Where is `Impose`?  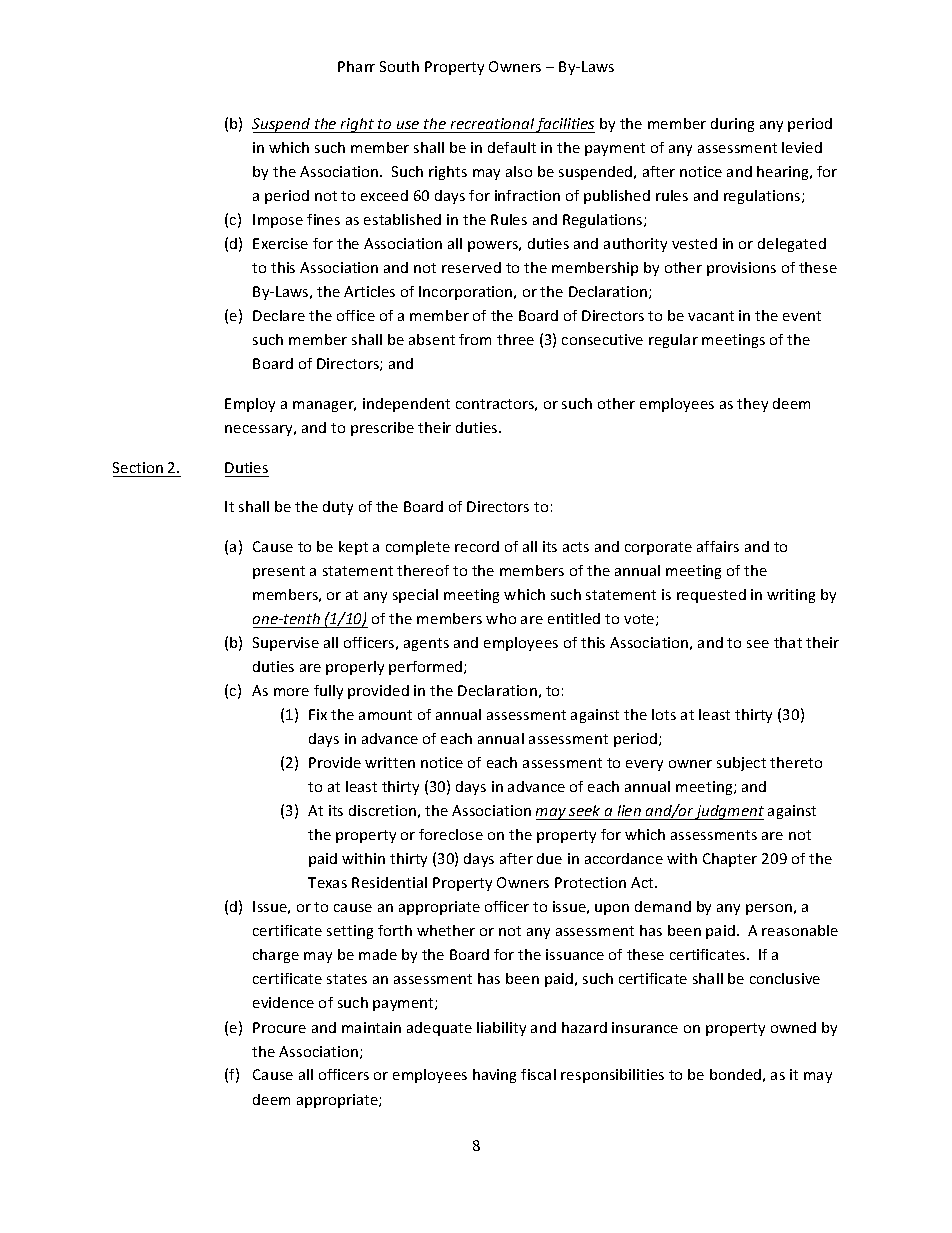
Impose is located at coordinates (278, 221).
